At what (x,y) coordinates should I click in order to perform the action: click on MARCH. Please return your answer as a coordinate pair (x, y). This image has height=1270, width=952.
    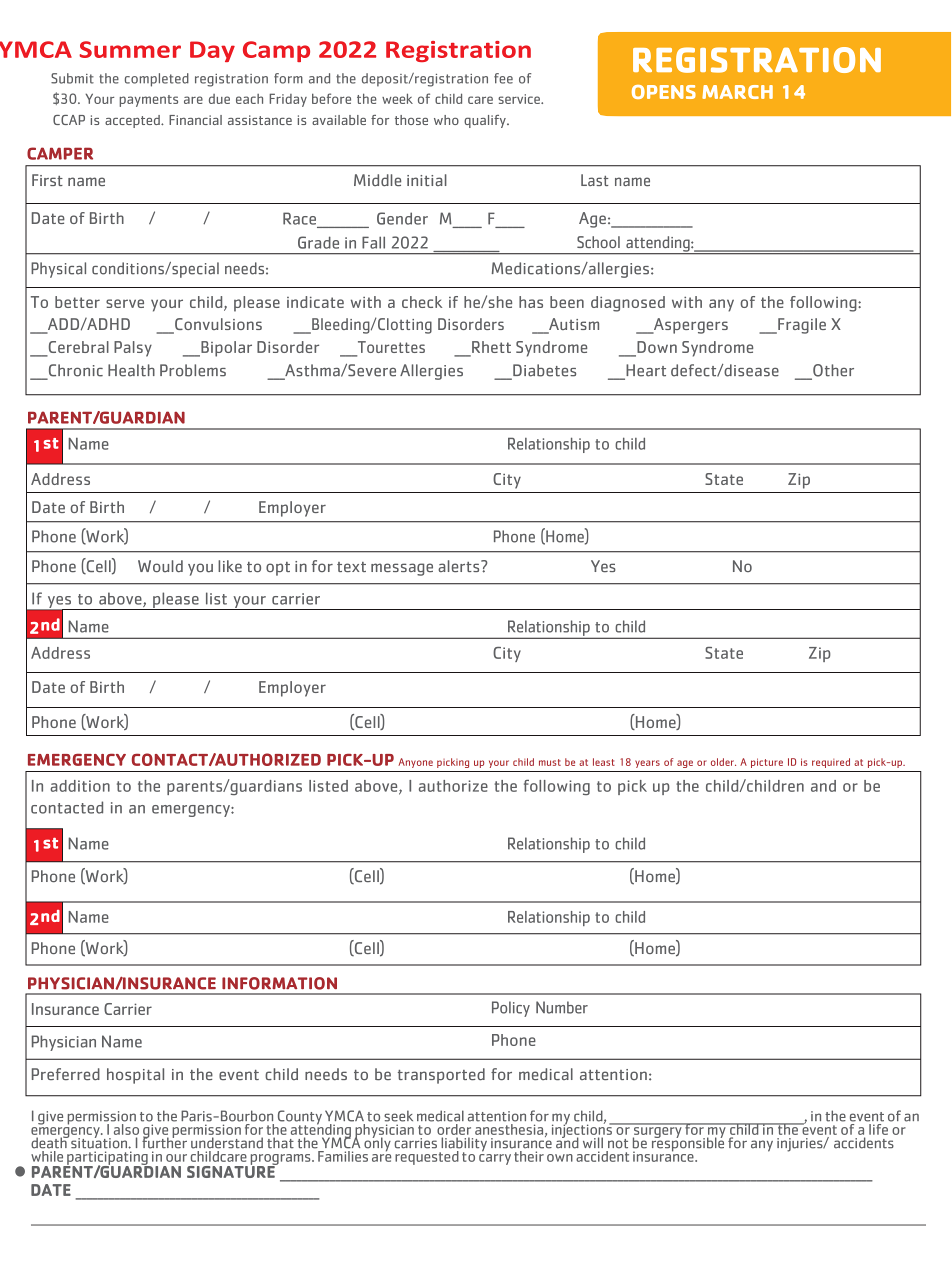
    Looking at the image, I should click on (737, 92).
